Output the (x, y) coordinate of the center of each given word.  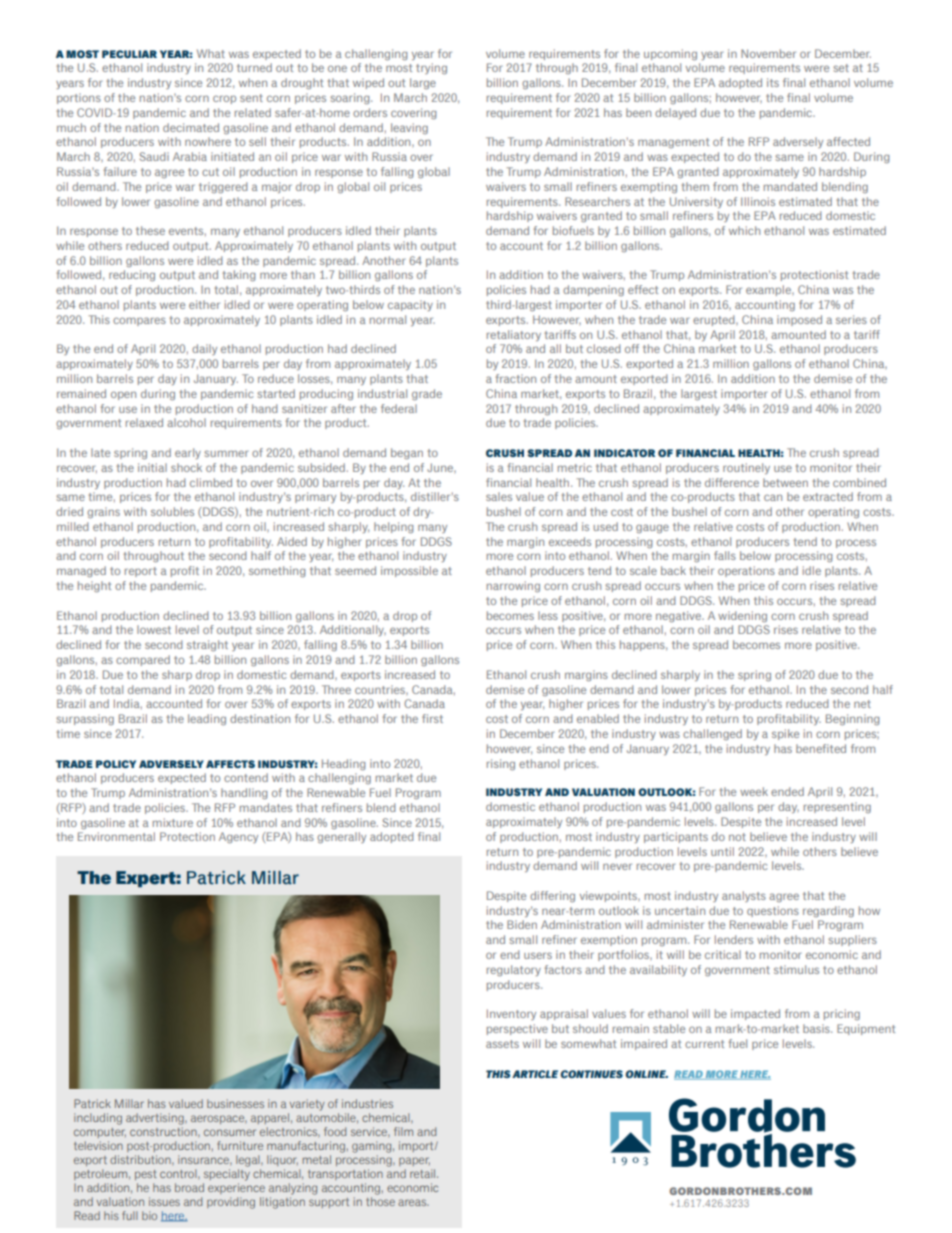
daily (204, 349)
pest (146, 1175)
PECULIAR (129, 54)
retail (424, 1173)
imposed (799, 320)
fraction (515, 378)
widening (742, 616)
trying (431, 68)
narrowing (513, 586)
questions (773, 911)
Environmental (116, 836)
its (773, 82)
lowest (154, 629)
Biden (522, 924)
